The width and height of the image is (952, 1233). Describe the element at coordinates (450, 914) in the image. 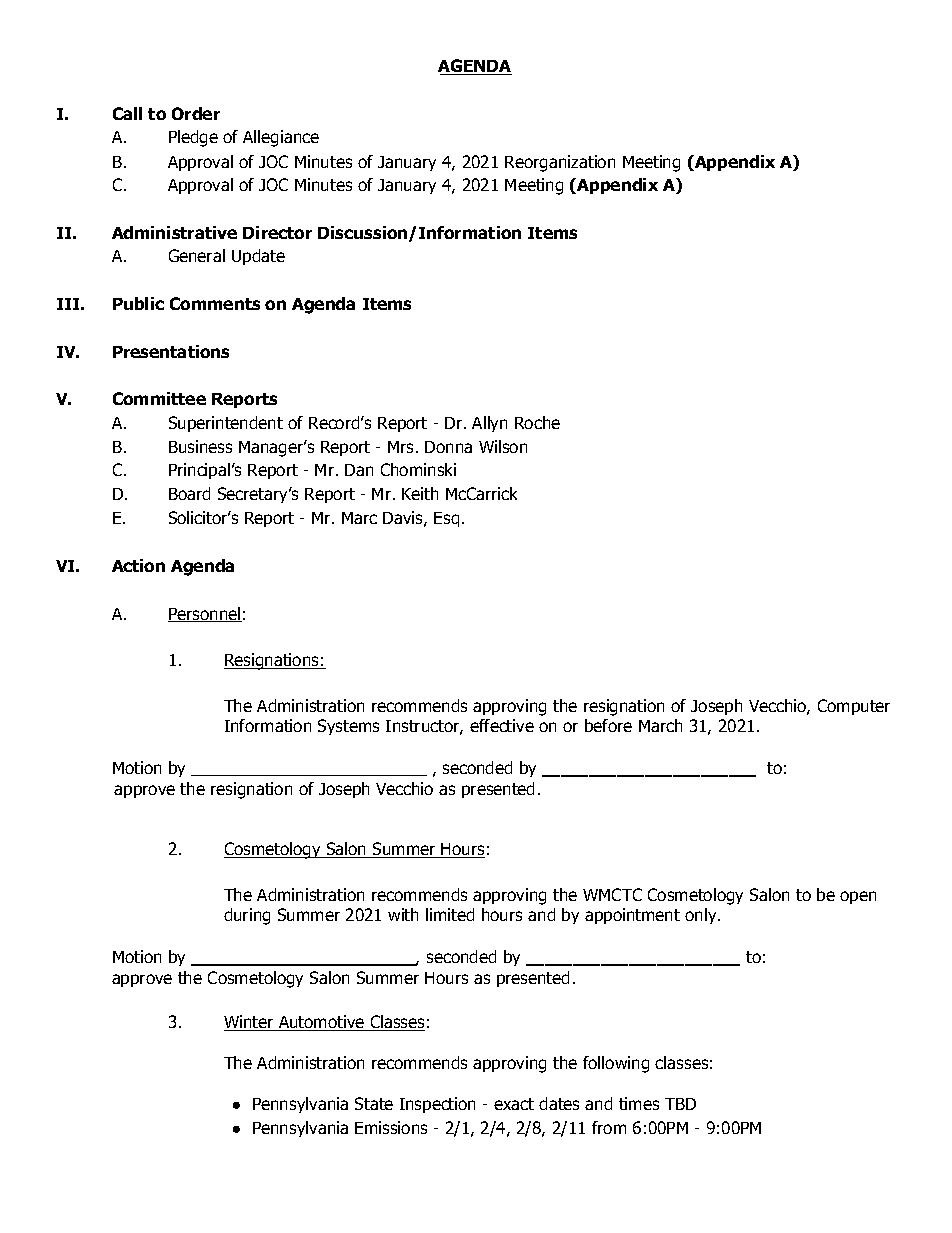

I see `limited` at that location.
